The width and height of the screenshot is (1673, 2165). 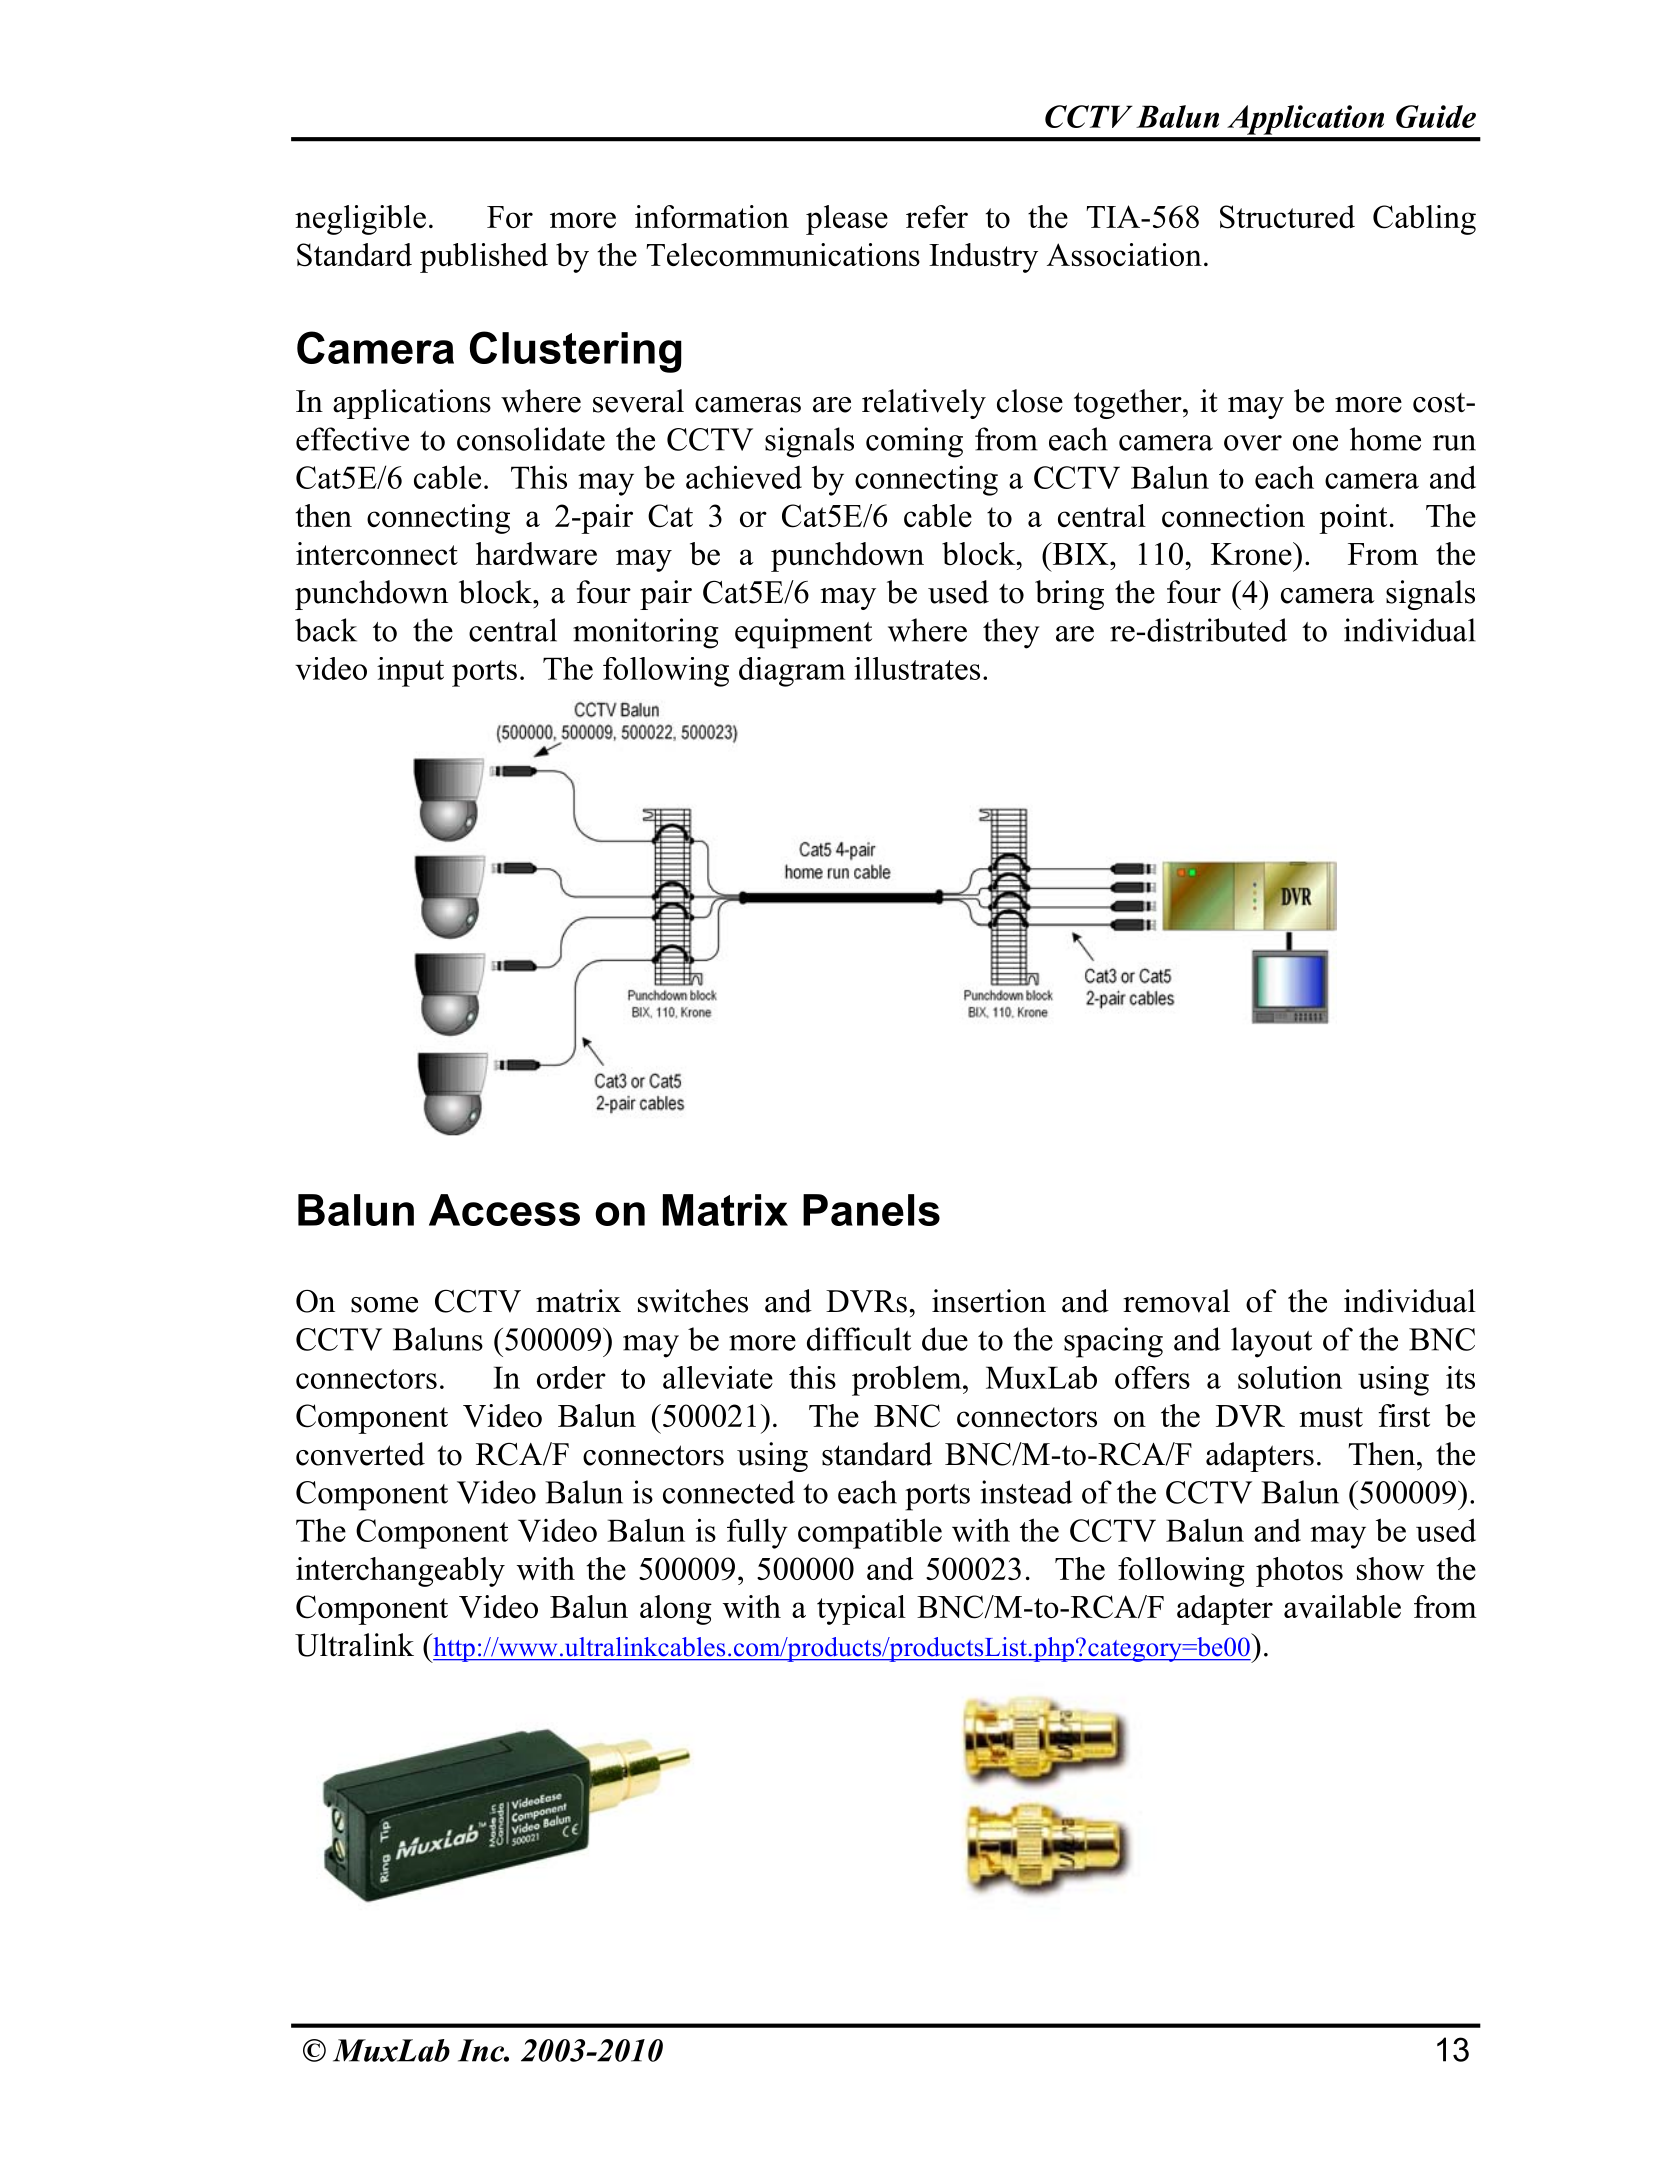 What do you see at coordinates (1353, 519) in the screenshot?
I see `point` at bounding box center [1353, 519].
